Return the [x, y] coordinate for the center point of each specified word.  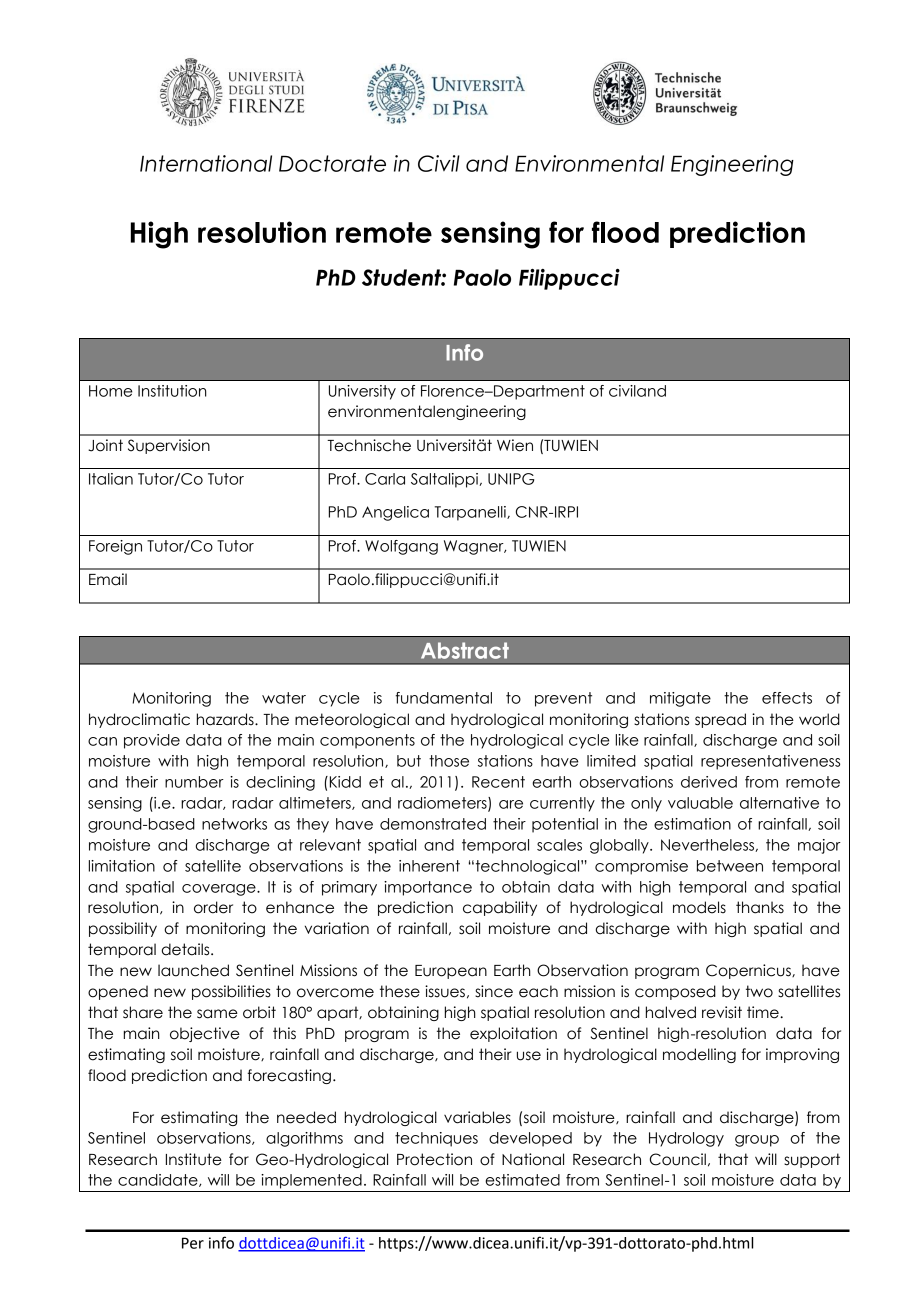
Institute [194, 1159]
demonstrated [433, 824]
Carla [385, 479]
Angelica [395, 513]
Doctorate [332, 163]
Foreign [115, 547]
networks [234, 824]
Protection [434, 1159]
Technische [369, 445]
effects [787, 698]
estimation [692, 824]
